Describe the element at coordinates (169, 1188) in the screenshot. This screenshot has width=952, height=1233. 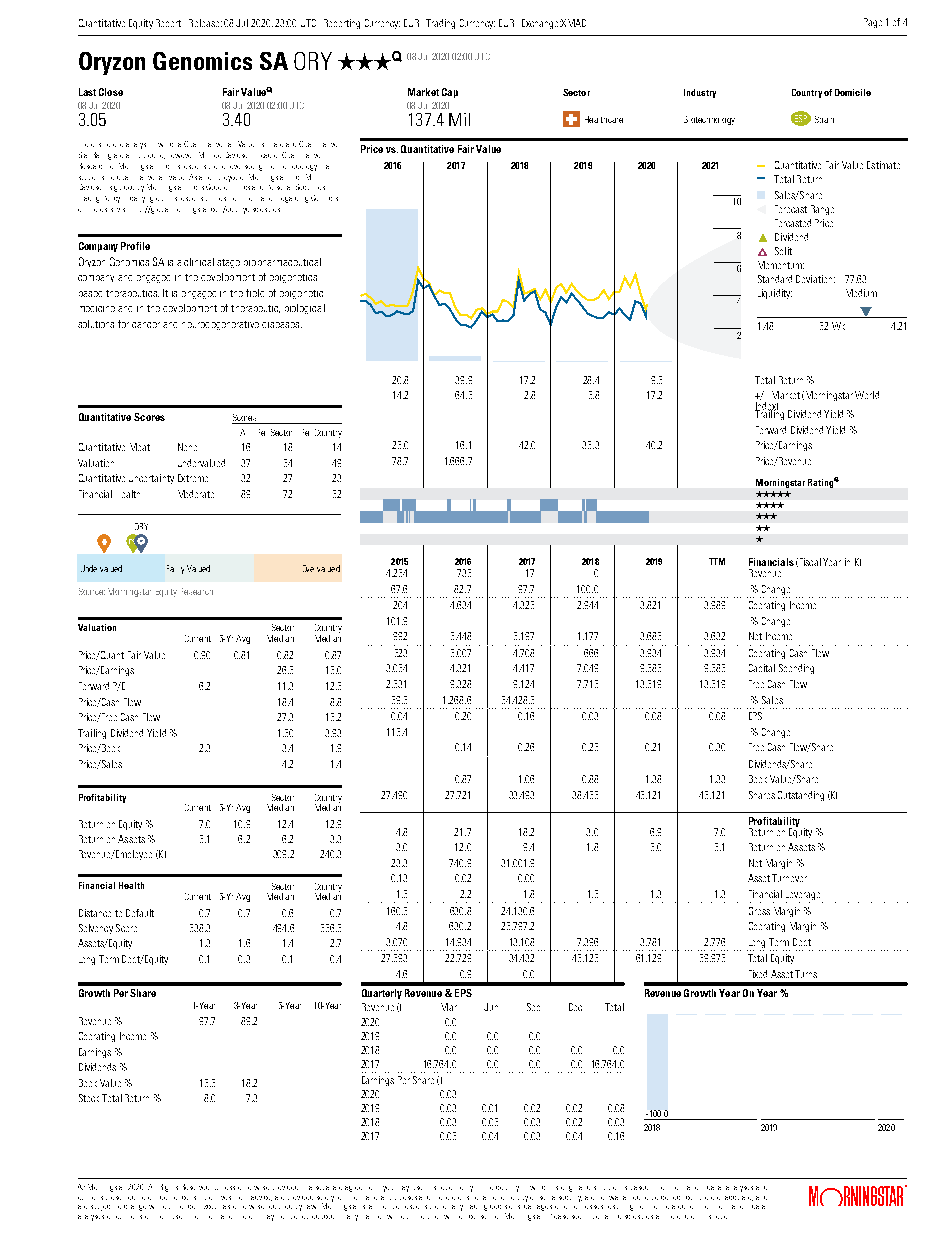
I see `Rights` at that location.
